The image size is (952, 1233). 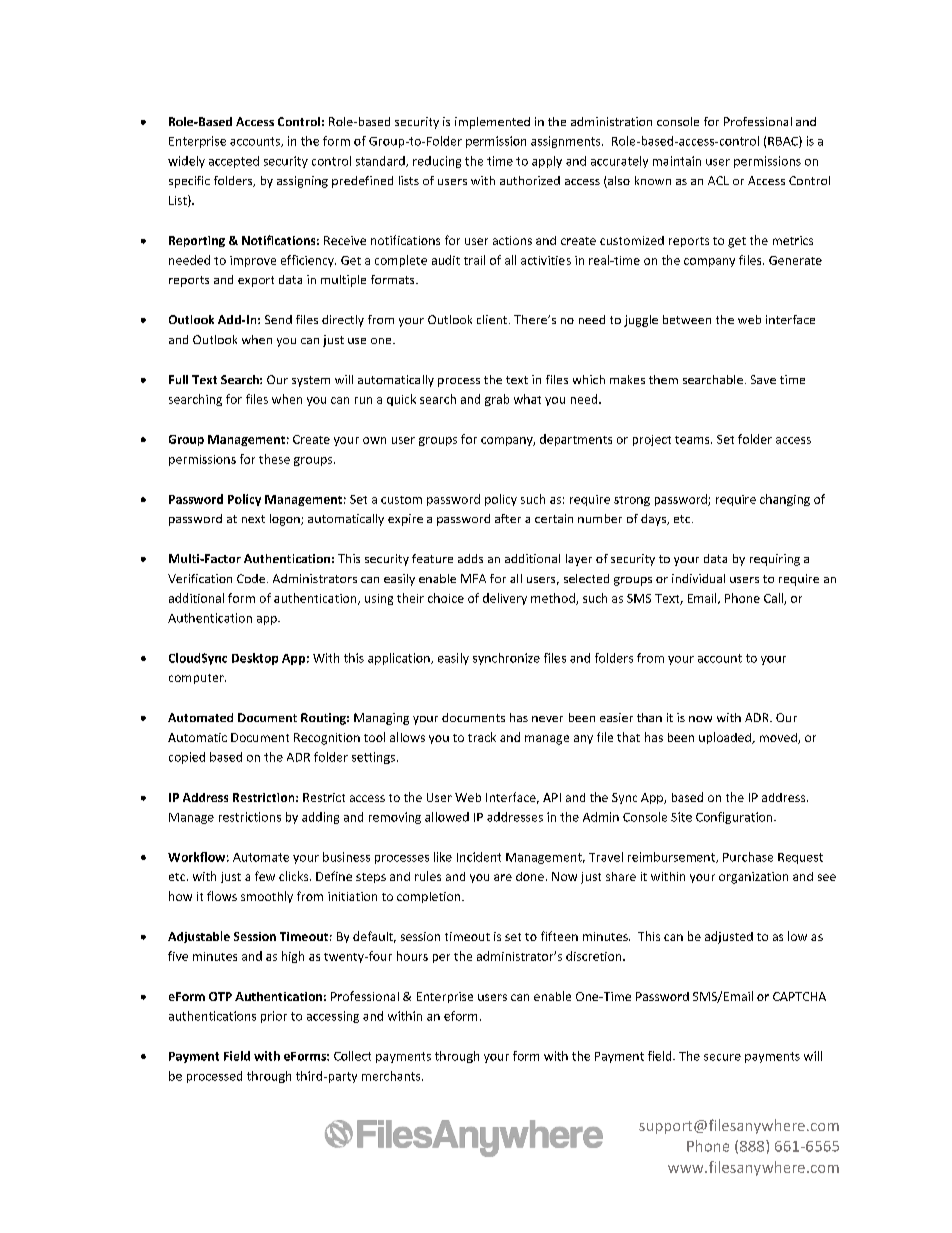 I want to click on merchants, so click(x=392, y=1076).
